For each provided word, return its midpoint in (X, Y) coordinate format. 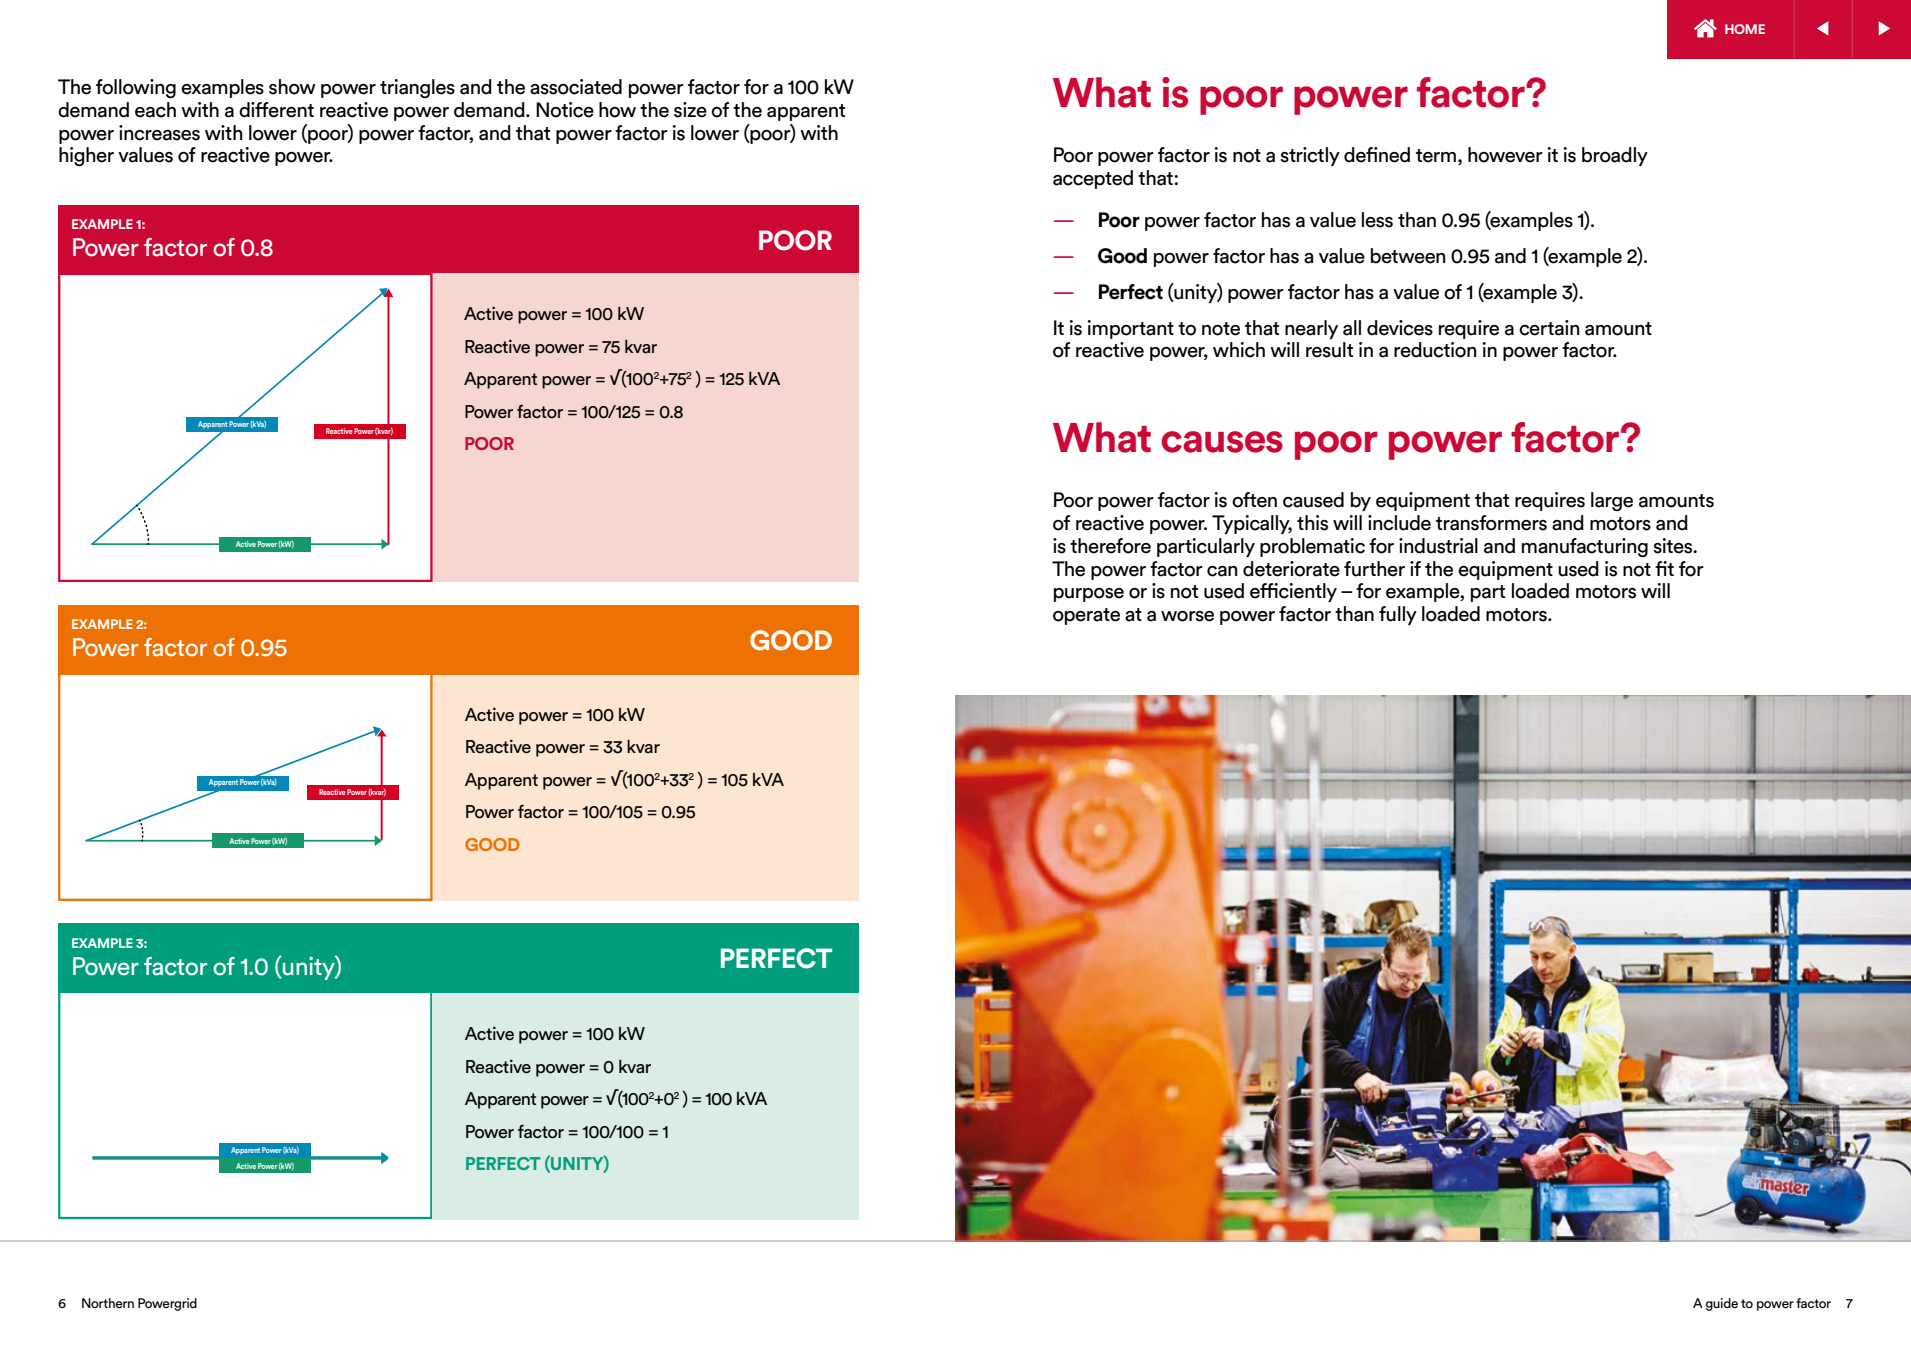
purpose (1089, 595)
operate (1086, 616)
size (690, 110)
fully (1398, 615)
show (292, 87)
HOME (1745, 29)
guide (1722, 1304)
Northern (108, 1303)
